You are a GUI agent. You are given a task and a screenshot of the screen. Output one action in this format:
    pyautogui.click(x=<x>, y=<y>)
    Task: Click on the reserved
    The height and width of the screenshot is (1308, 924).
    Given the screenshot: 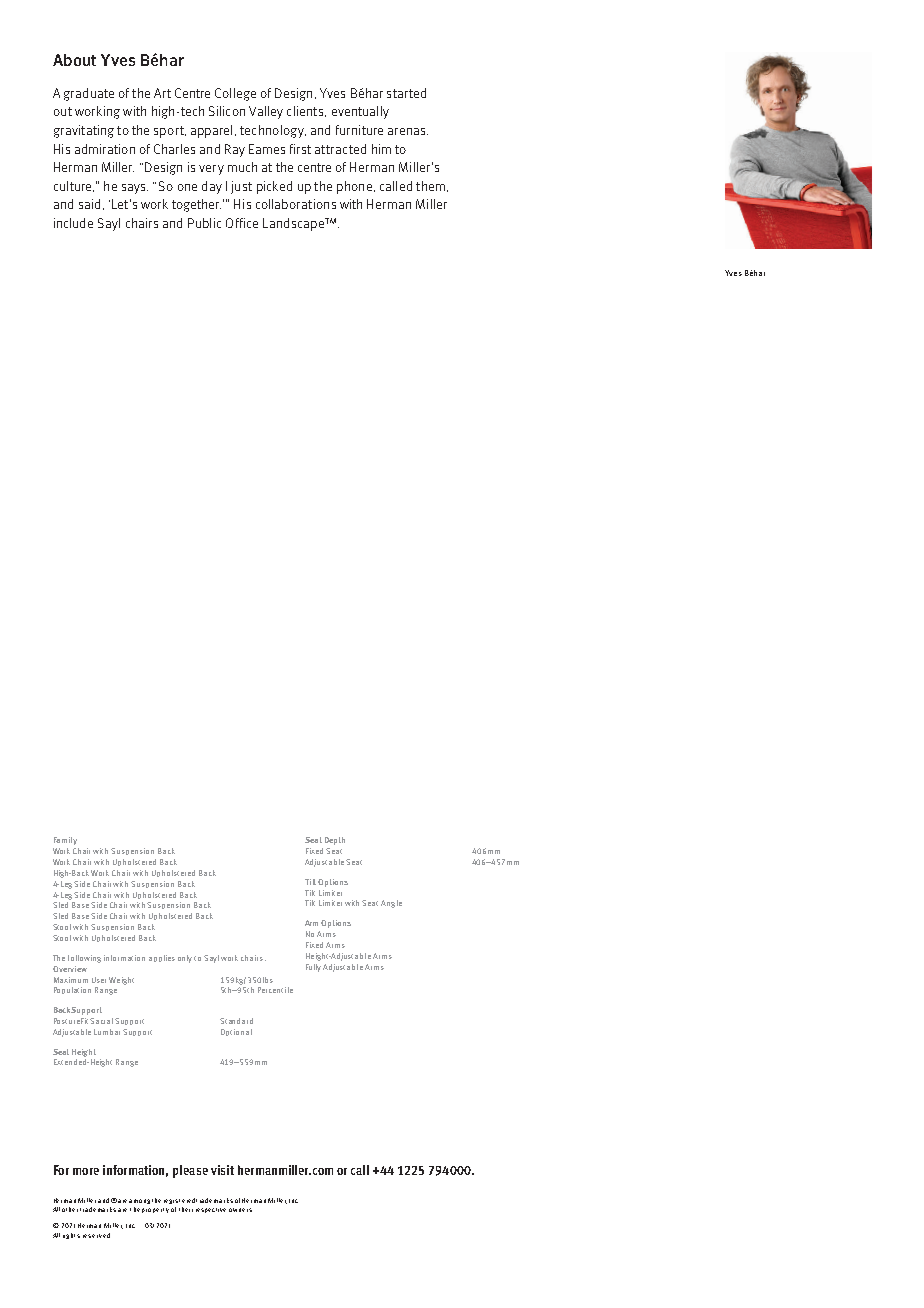 What is the action you would take?
    pyautogui.click(x=96, y=1235)
